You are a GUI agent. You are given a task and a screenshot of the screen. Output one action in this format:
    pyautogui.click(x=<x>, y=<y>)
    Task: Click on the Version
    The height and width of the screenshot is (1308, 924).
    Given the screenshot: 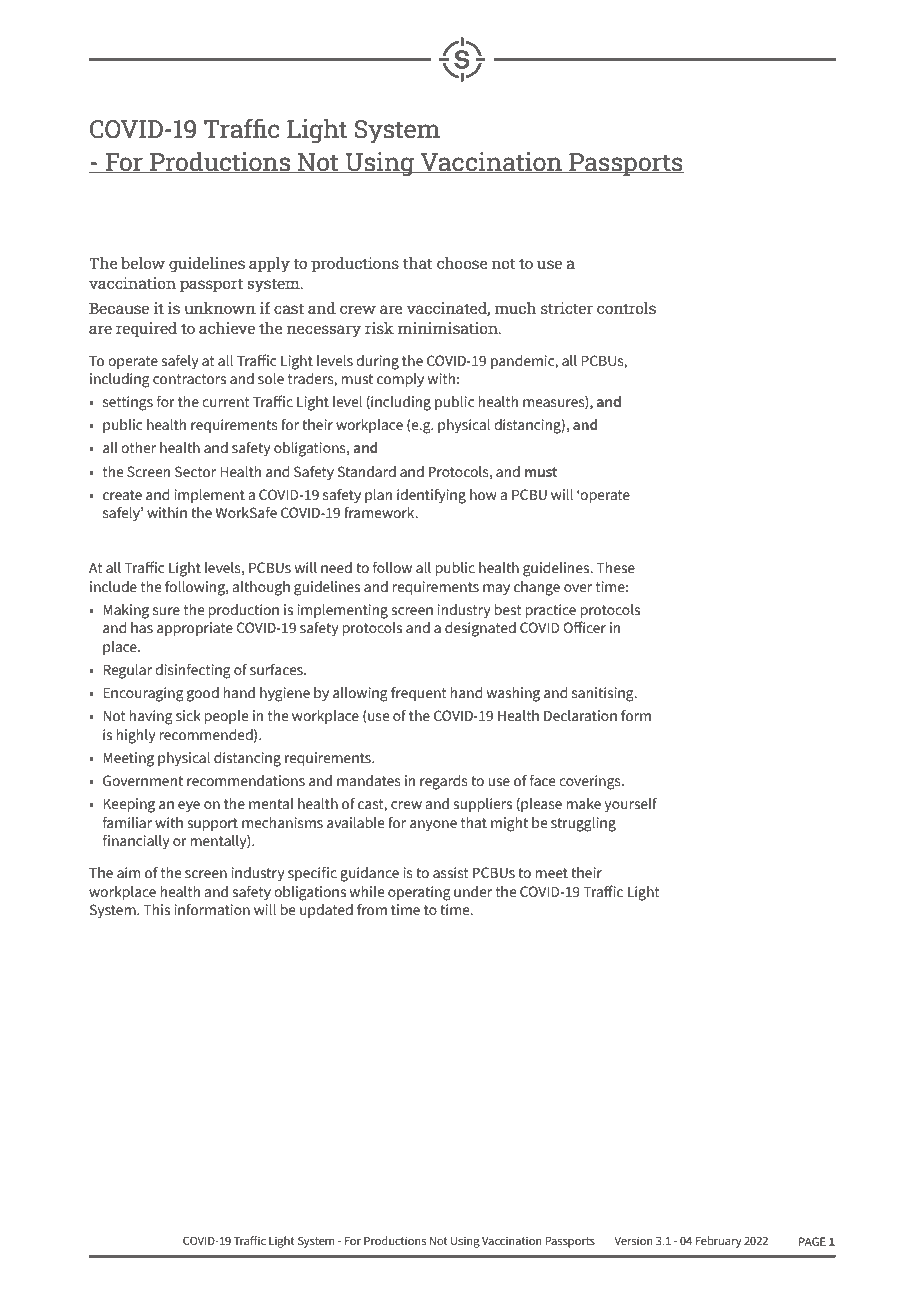 What is the action you would take?
    pyautogui.click(x=633, y=1240)
